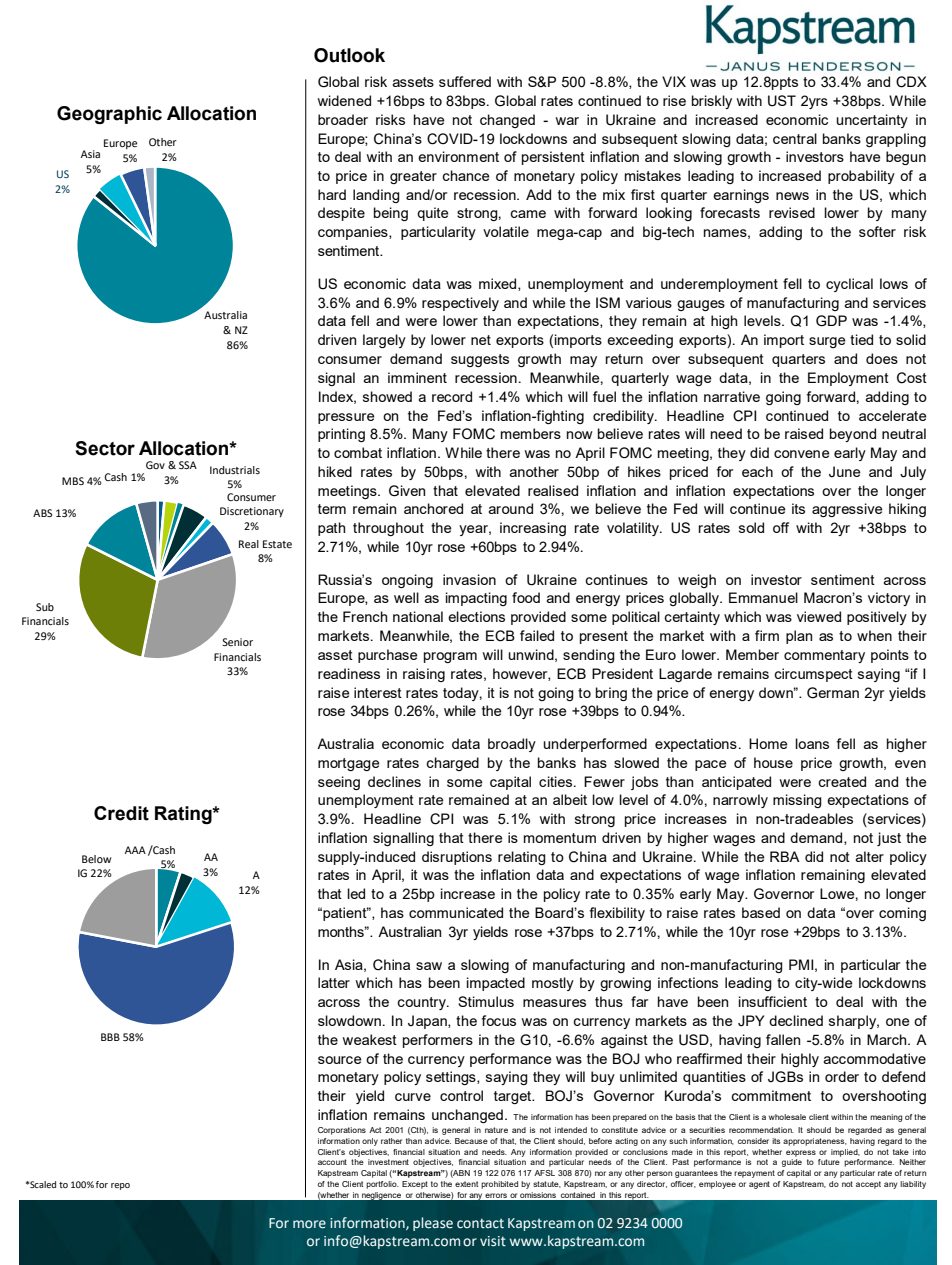  I want to click on program, so click(450, 657).
